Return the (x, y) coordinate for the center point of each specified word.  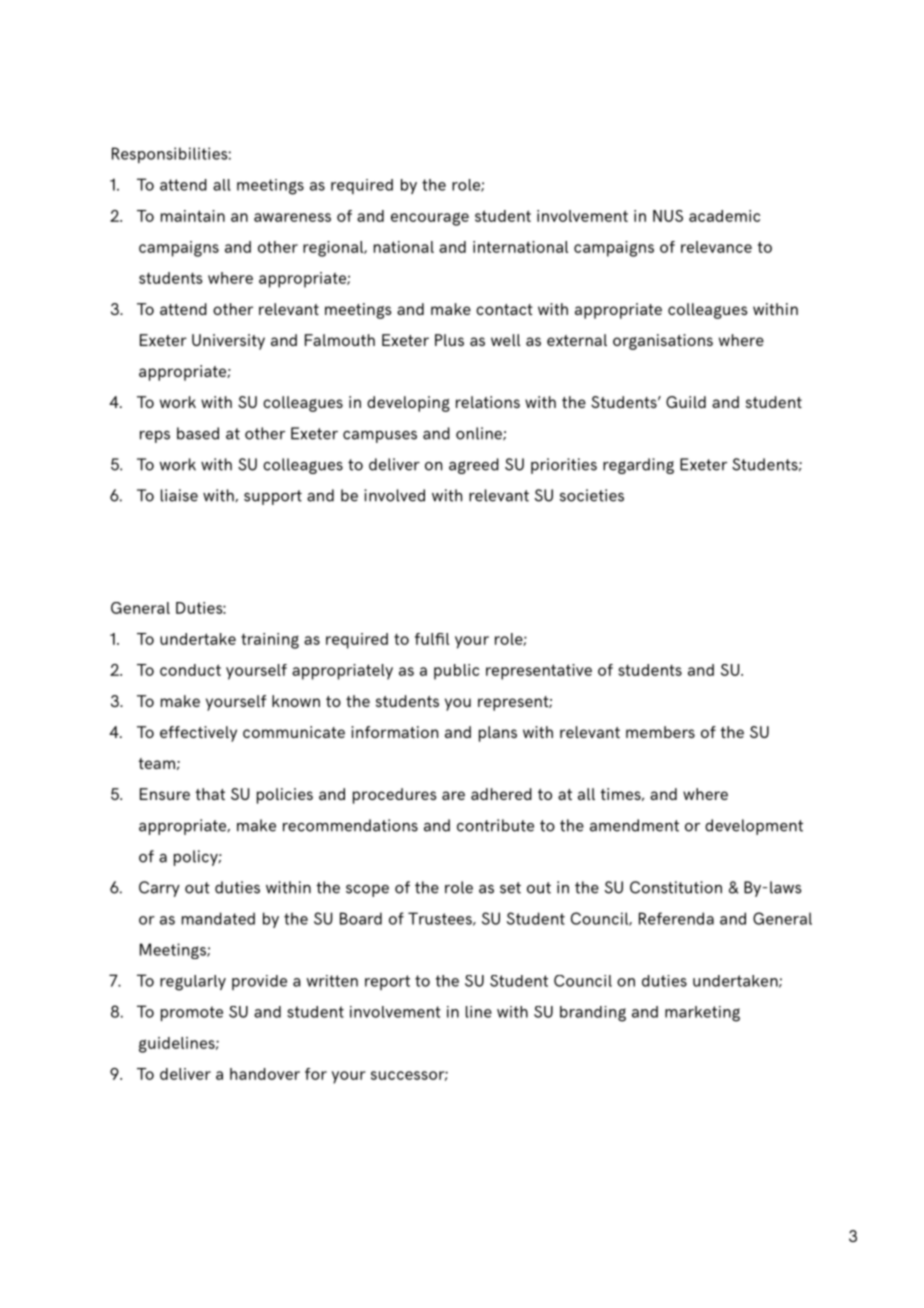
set (510, 888)
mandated (218, 918)
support (273, 497)
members (660, 732)
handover (265, 1074)
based (198, 433)
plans (498, 734)
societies (592, 495)
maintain (193, 216)
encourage (430, 219)
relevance (716, 247)
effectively (198, 734)
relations (488, 402)
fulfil (432, 639)
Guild (686, 402)
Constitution (676, 887)
